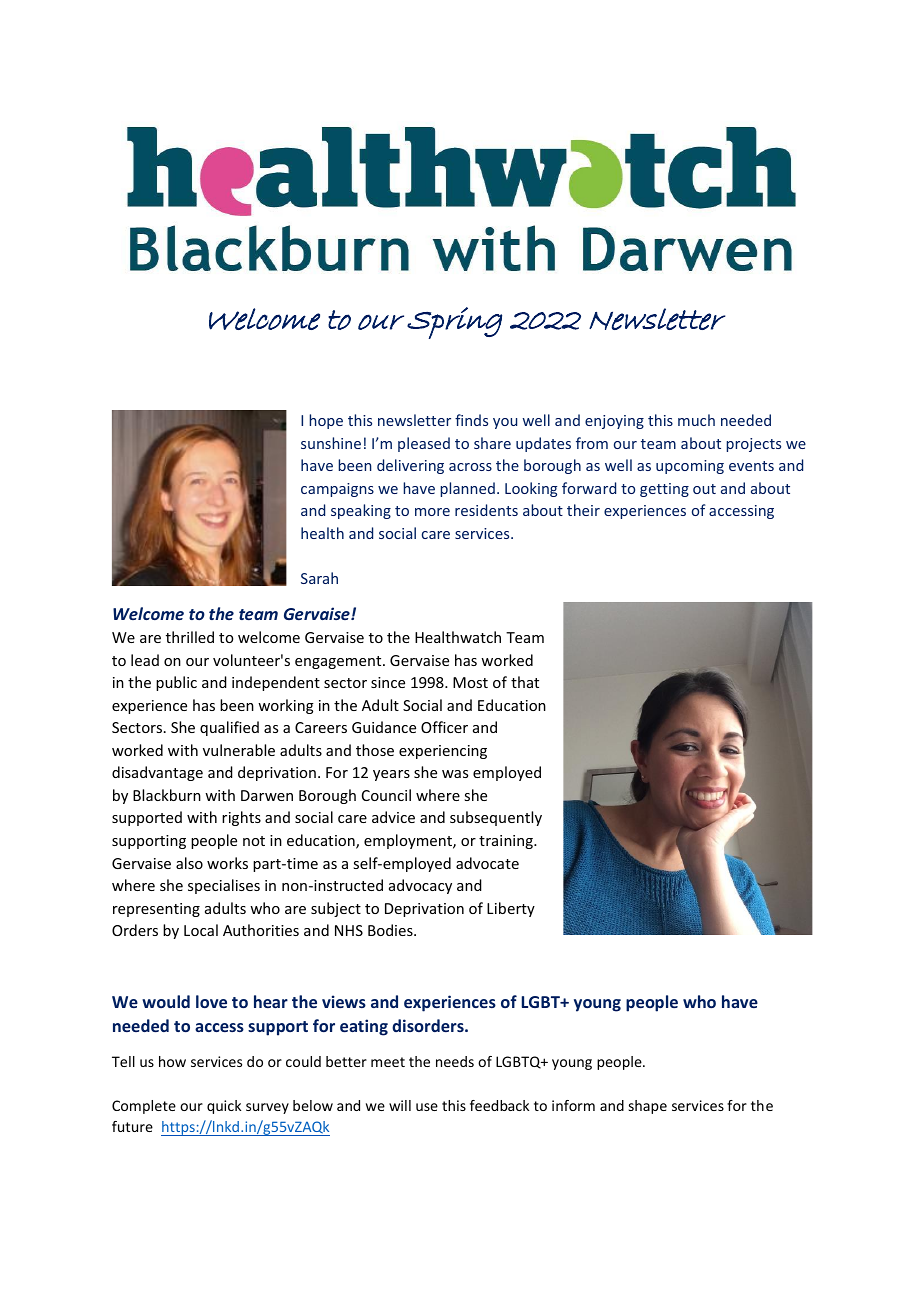 Image resolution: width=924 pixels, height=1308 pixels. I want to click on was, so click(455, 774).
